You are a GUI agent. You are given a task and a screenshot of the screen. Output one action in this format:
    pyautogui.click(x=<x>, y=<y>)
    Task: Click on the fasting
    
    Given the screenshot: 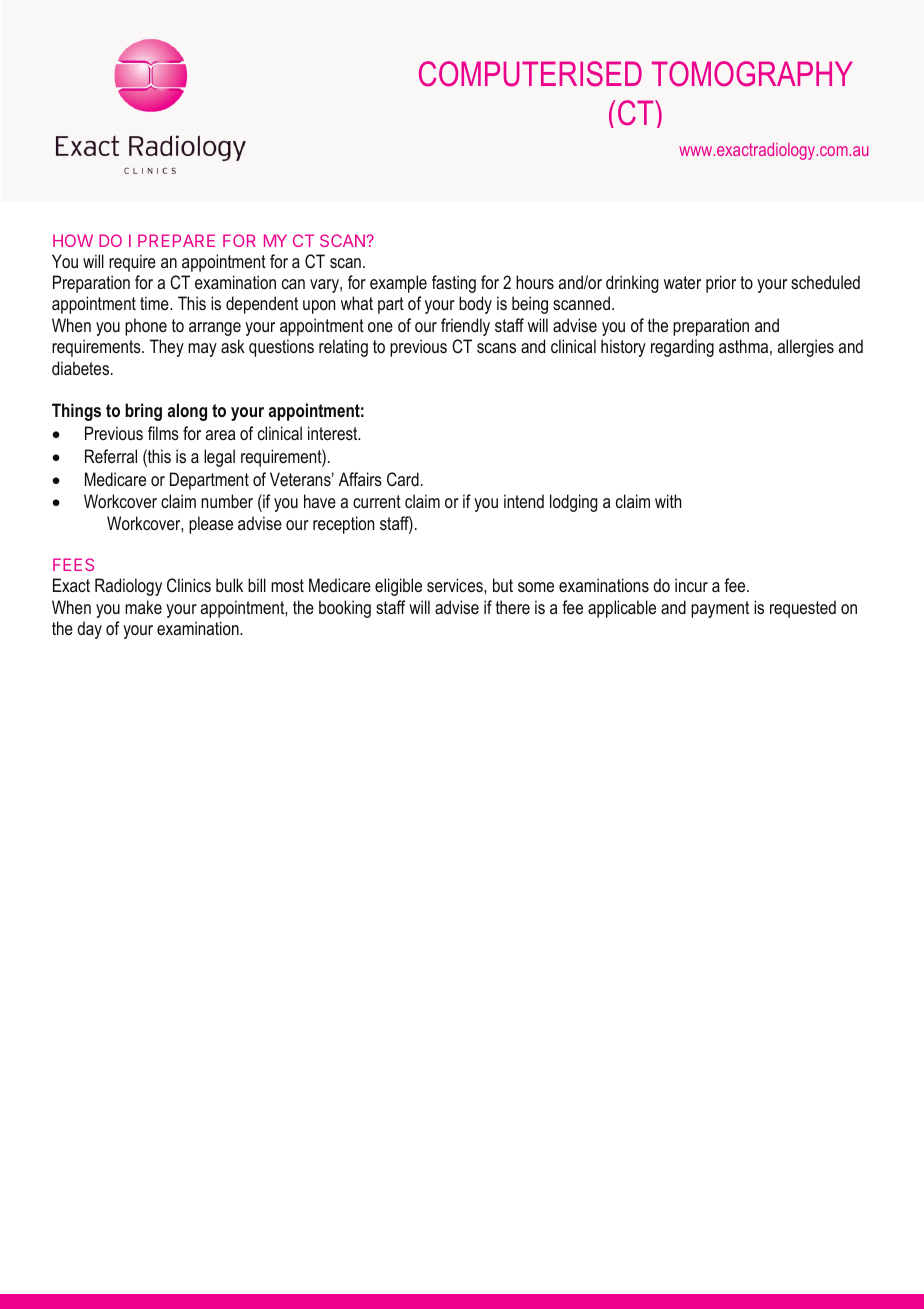 What is the action you would take?
    pyautogui.click(x=454, y=284)
